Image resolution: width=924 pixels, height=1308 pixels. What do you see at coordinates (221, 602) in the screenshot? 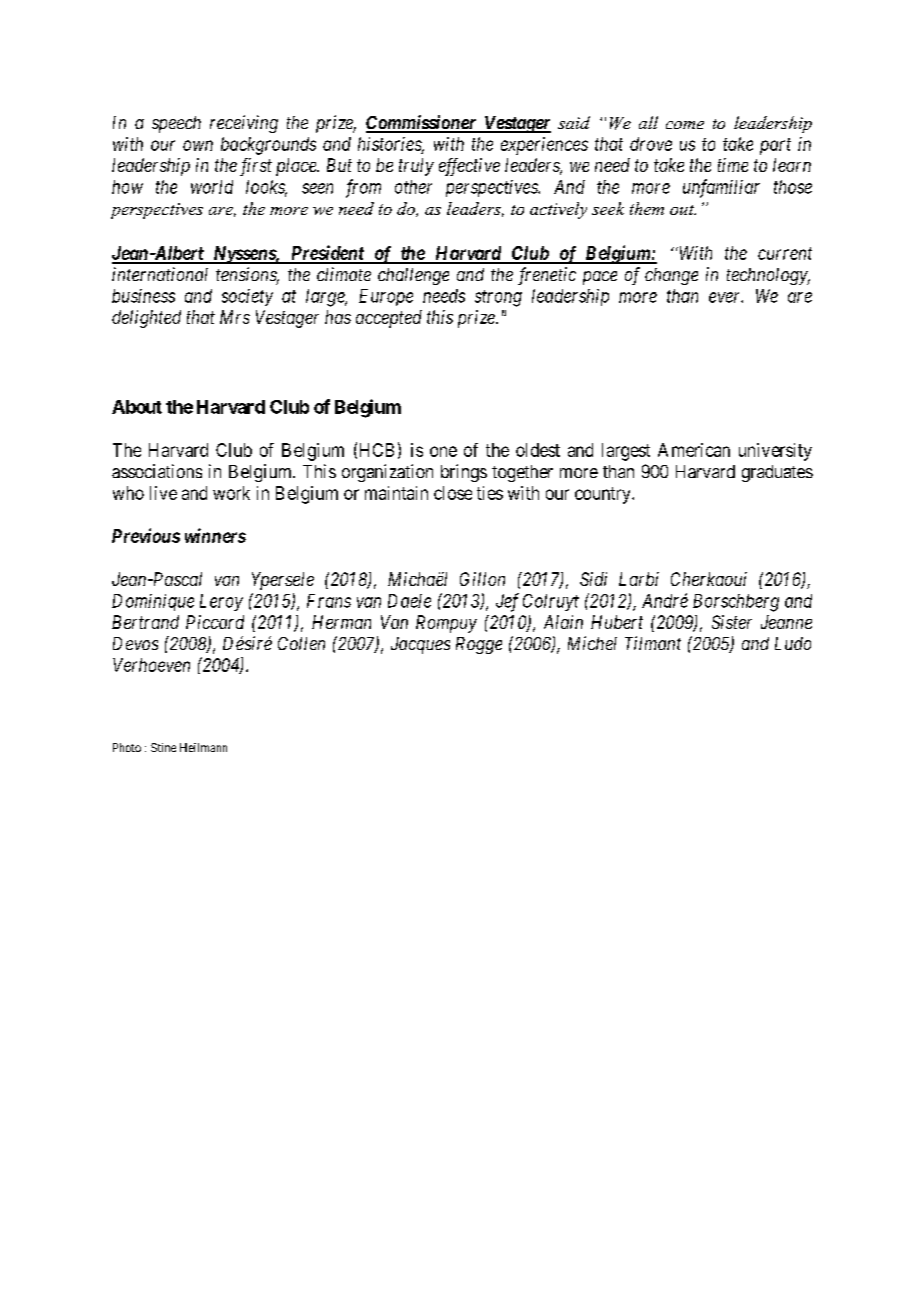
I see `Leroy` at bounding box center [221, 602].
